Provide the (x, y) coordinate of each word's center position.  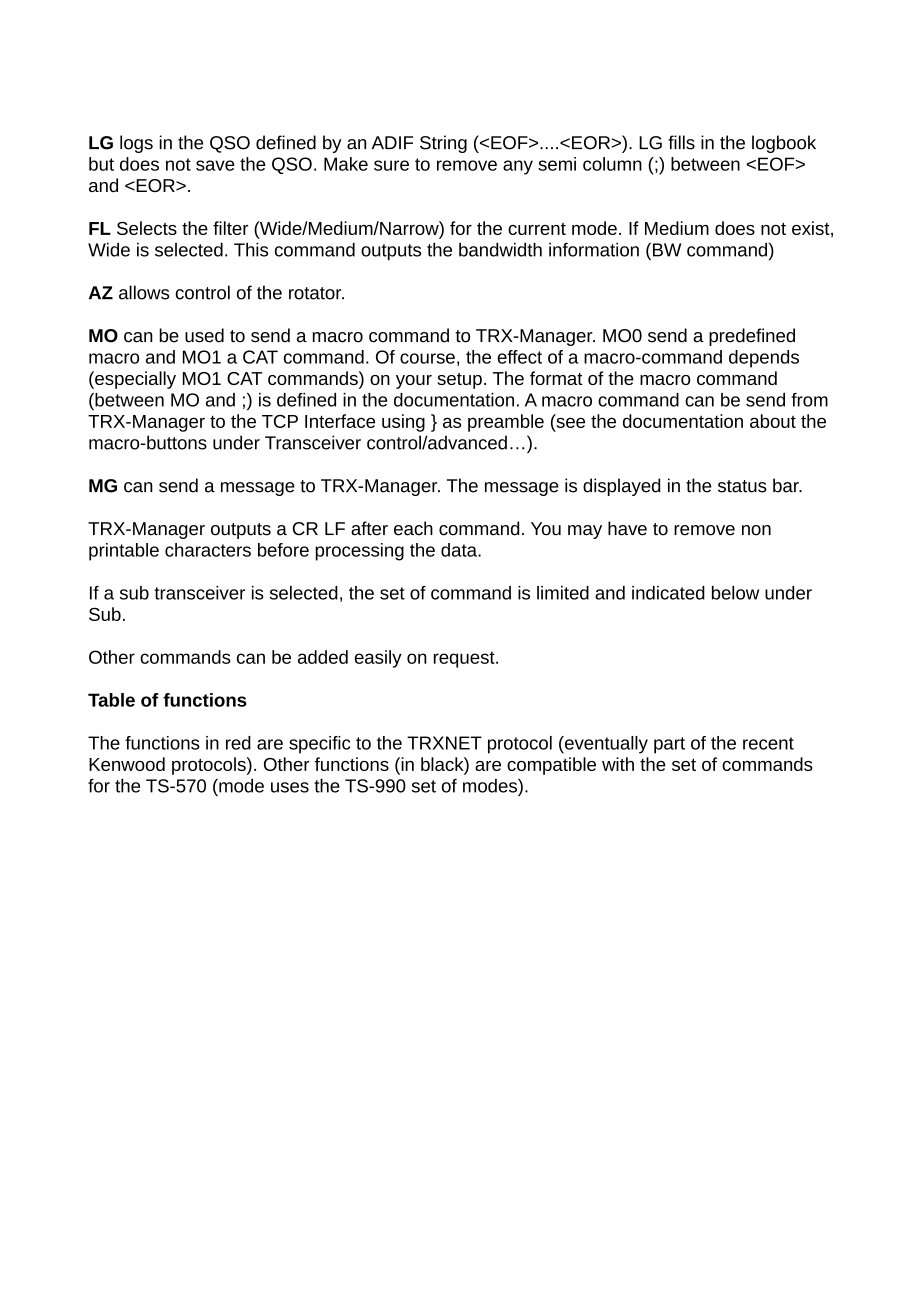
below (735, 593)
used (204, 335)
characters (208, 550)
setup (460, 381)
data (460, 550)
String (443, 144)
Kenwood (127, 764)
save (215, 165)
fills (681, 142)
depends (764, 359)
